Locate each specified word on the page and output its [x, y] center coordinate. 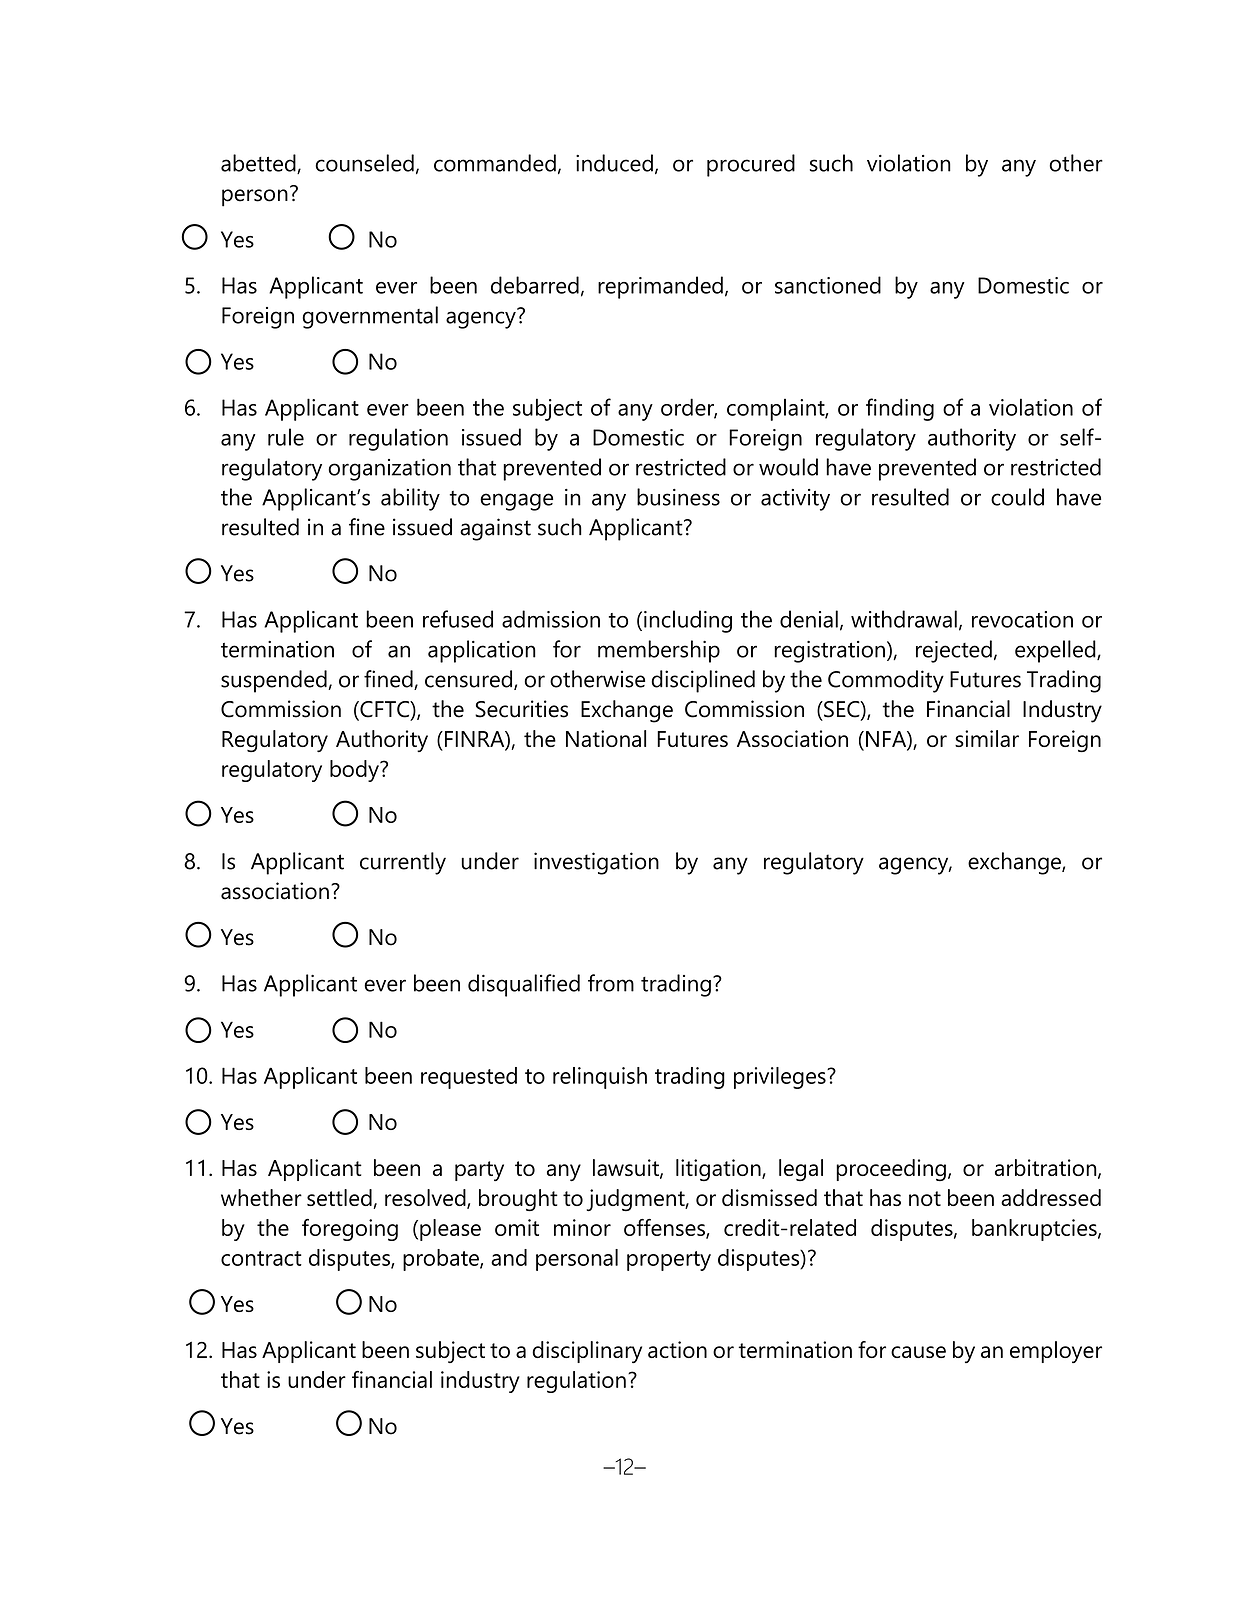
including [688, 621]
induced [614, 163]
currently [403, 863]
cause [918, 1352]
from [611, 983]
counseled [364, 163]
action [677, 1349]
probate [442, 1260]
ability [410, 499]
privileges [781, 1078]
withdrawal [904, 619]
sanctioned [828, 285]
